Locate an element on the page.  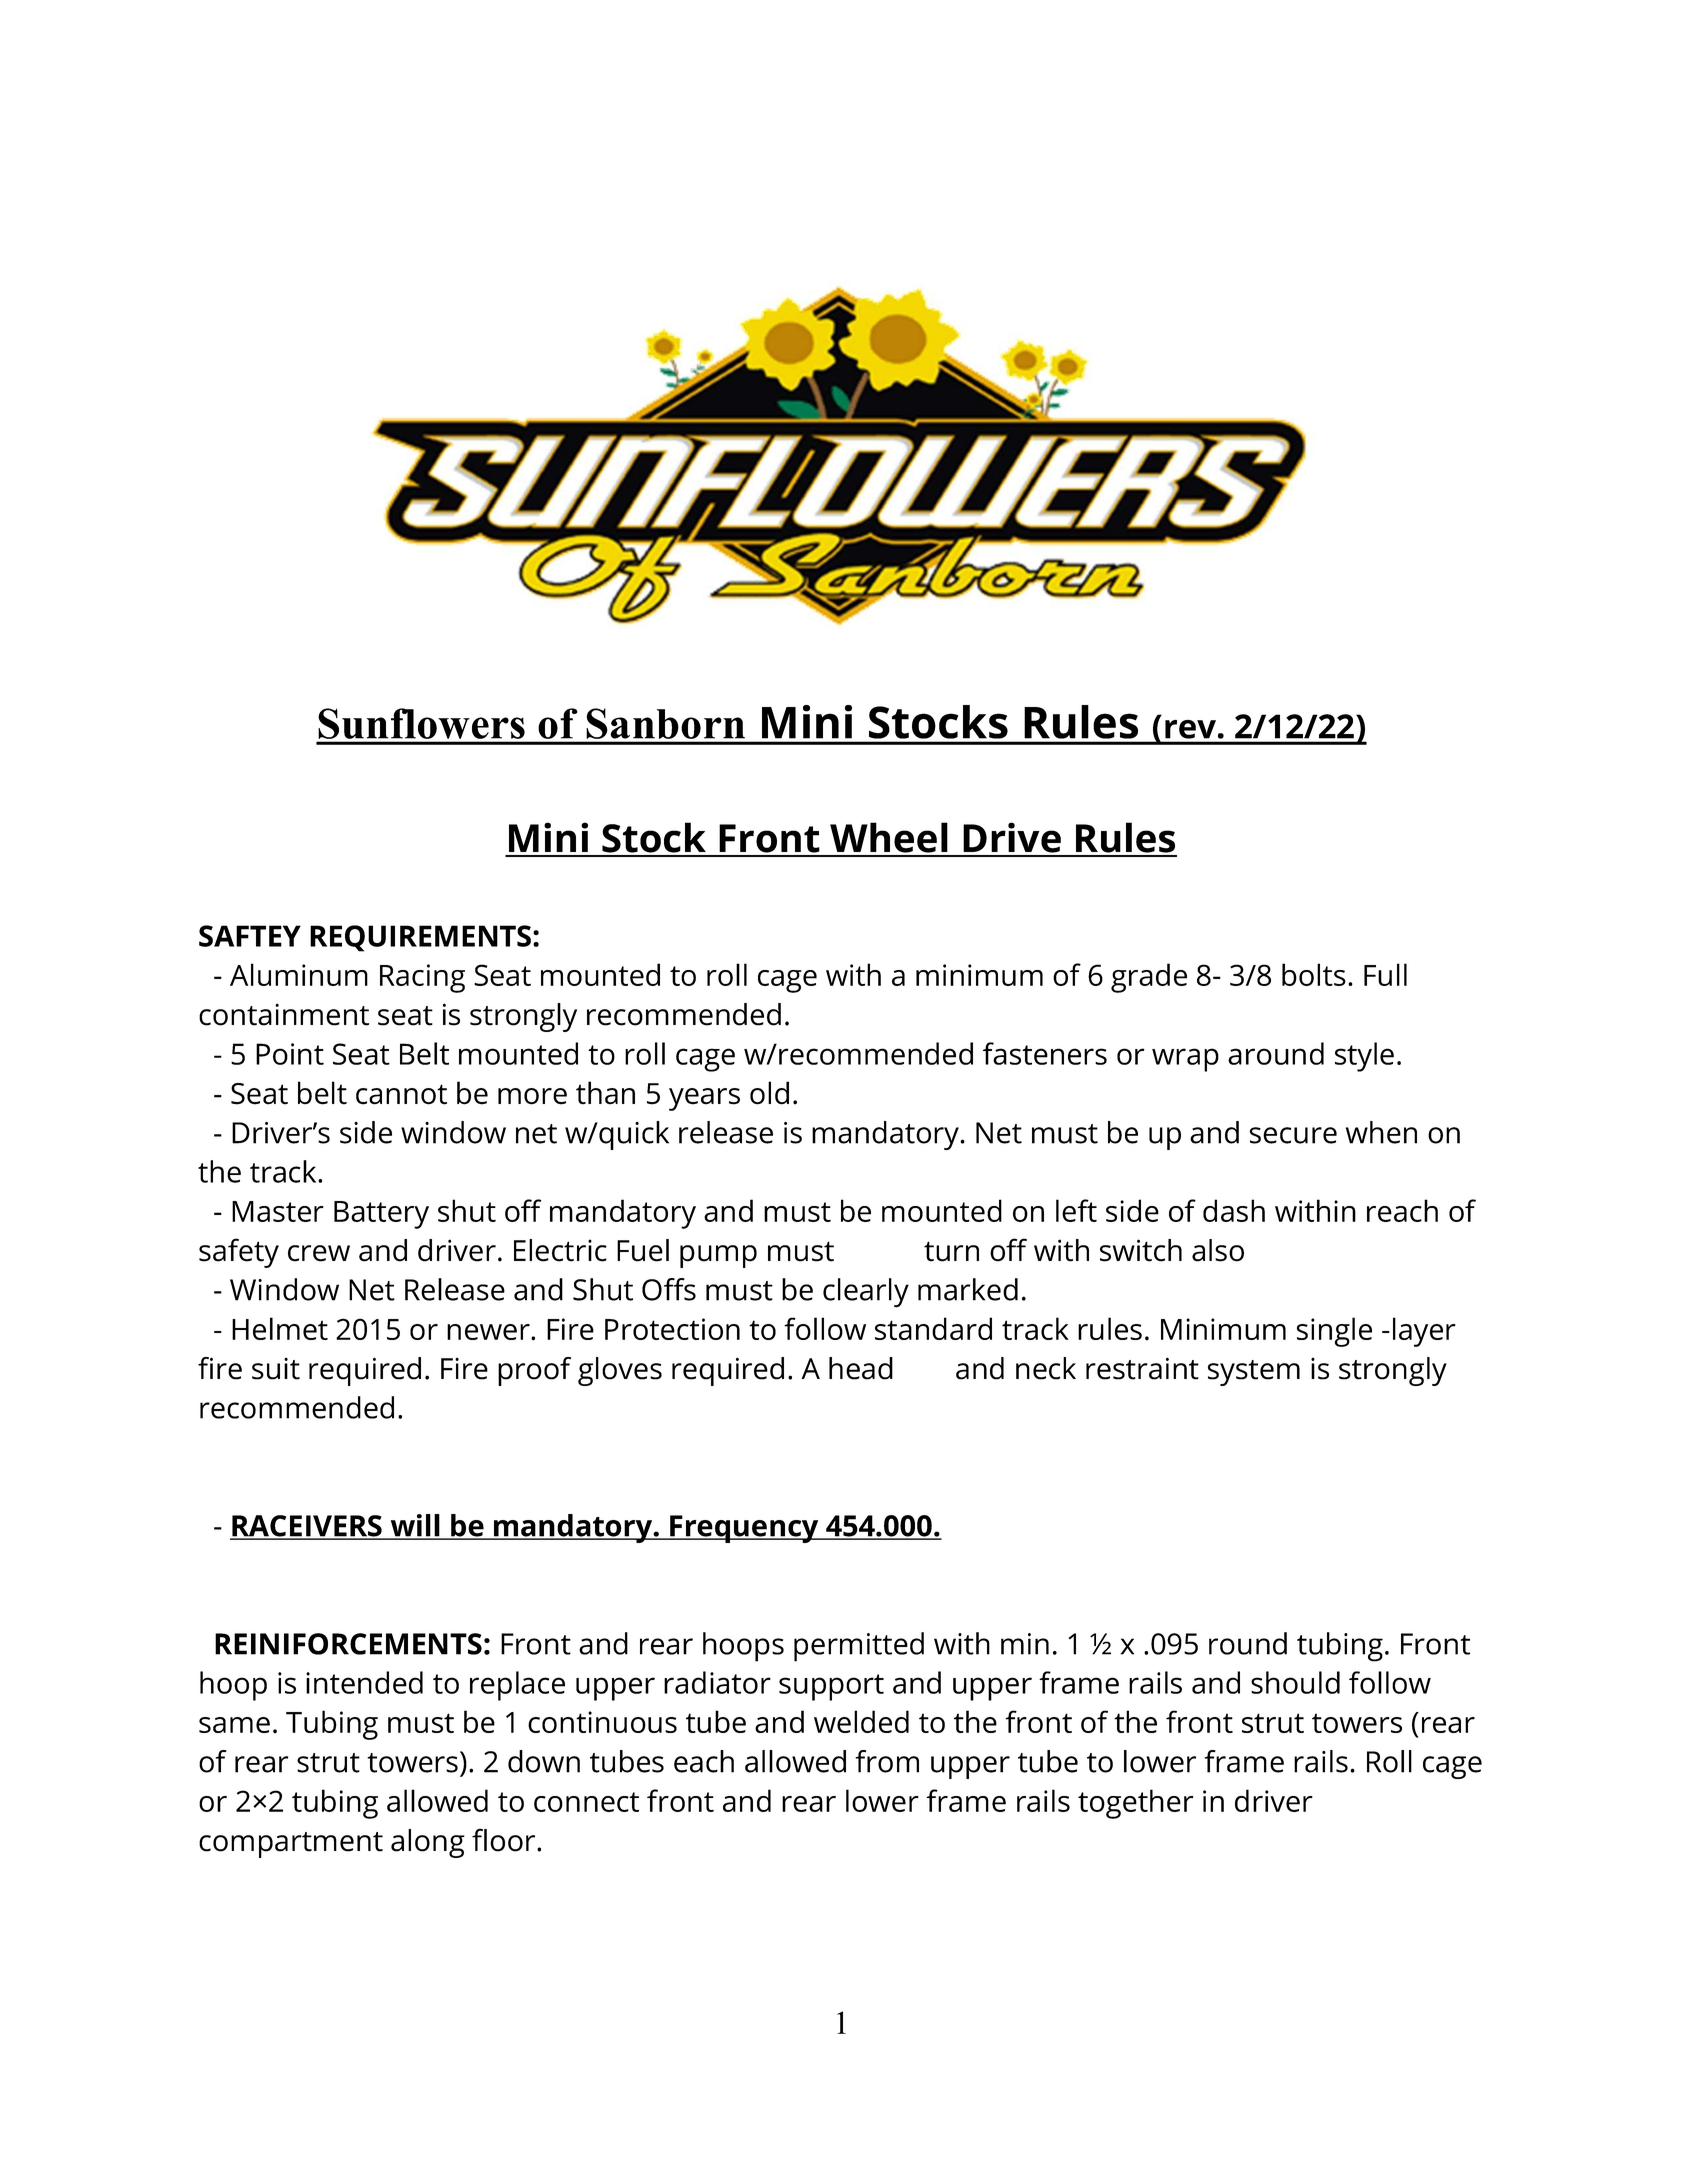
Full is located at coordinates (1385, 974).
